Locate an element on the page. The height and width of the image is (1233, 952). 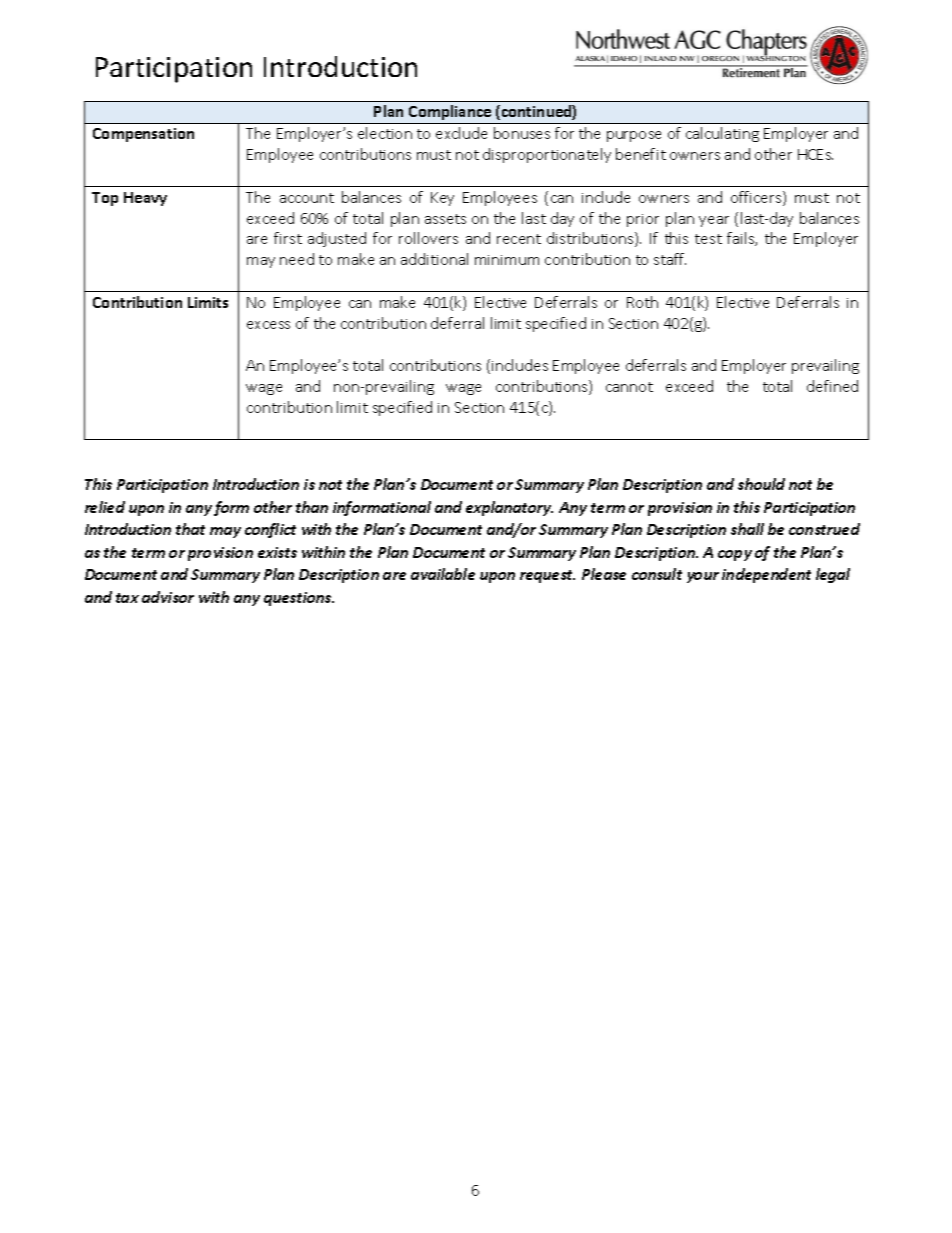
defined is located at coordinates (832, 386).
